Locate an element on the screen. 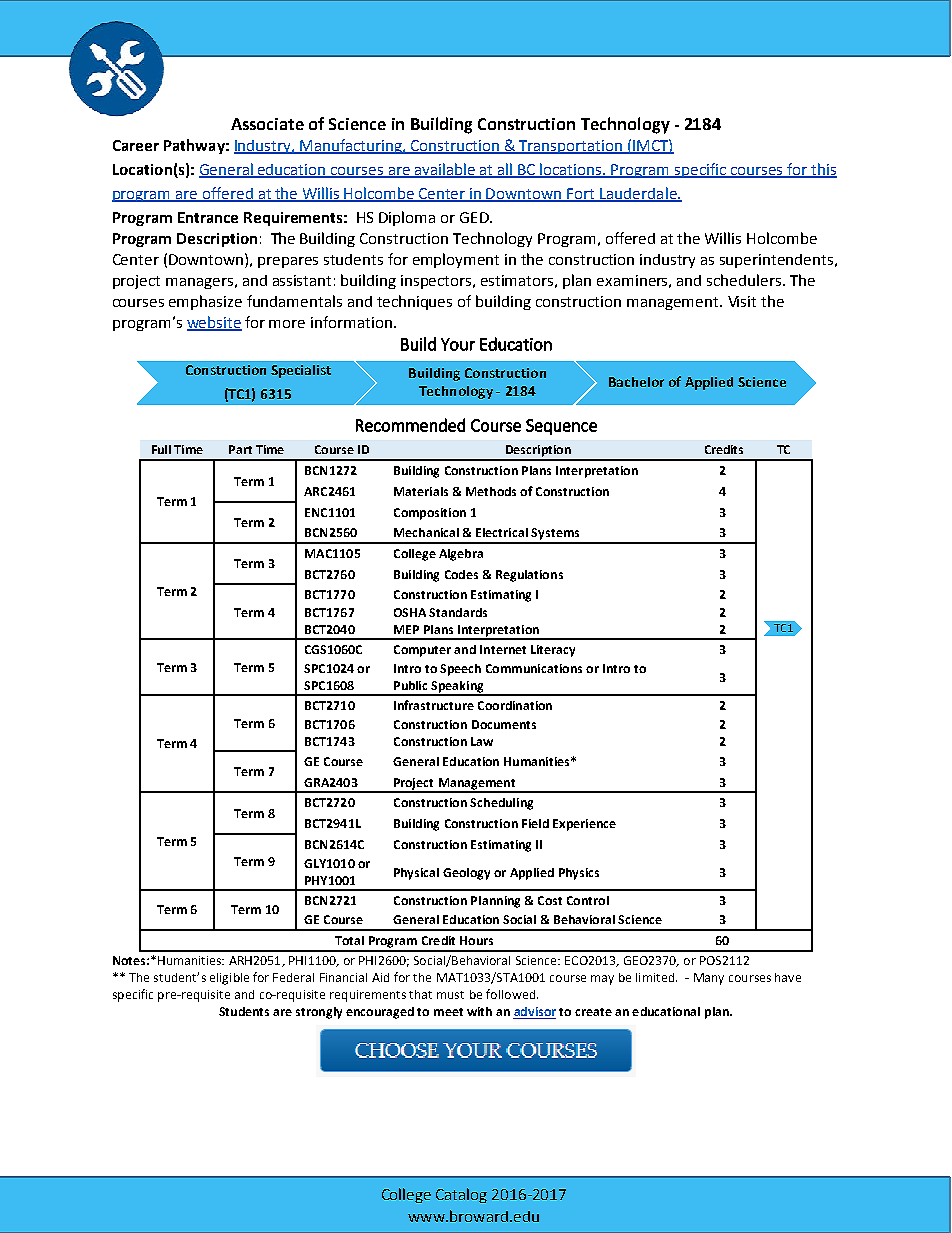  all is located at coordinates (505, 170).
